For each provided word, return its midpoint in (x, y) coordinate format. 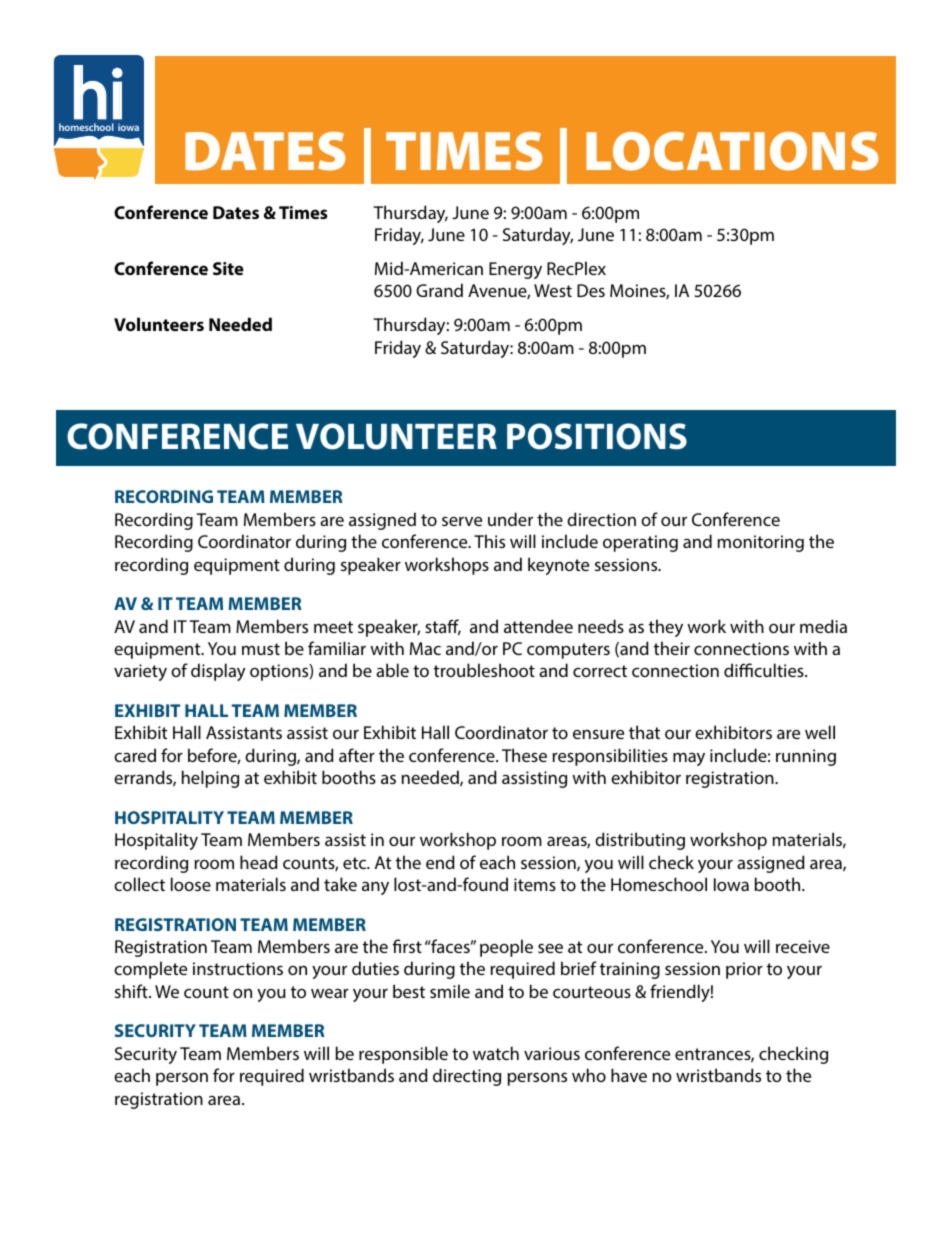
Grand (439, 290)
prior (744, 970)
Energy (515, 270)
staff (443, 627)
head (259, 862)
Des (591, 290)
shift (132, 991)
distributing (640, 841)
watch (496, 1053)
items (535, 884)
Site (228, 268)
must (261, 649)
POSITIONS (597, 436)
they (666, 628)
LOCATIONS (732, 151)
